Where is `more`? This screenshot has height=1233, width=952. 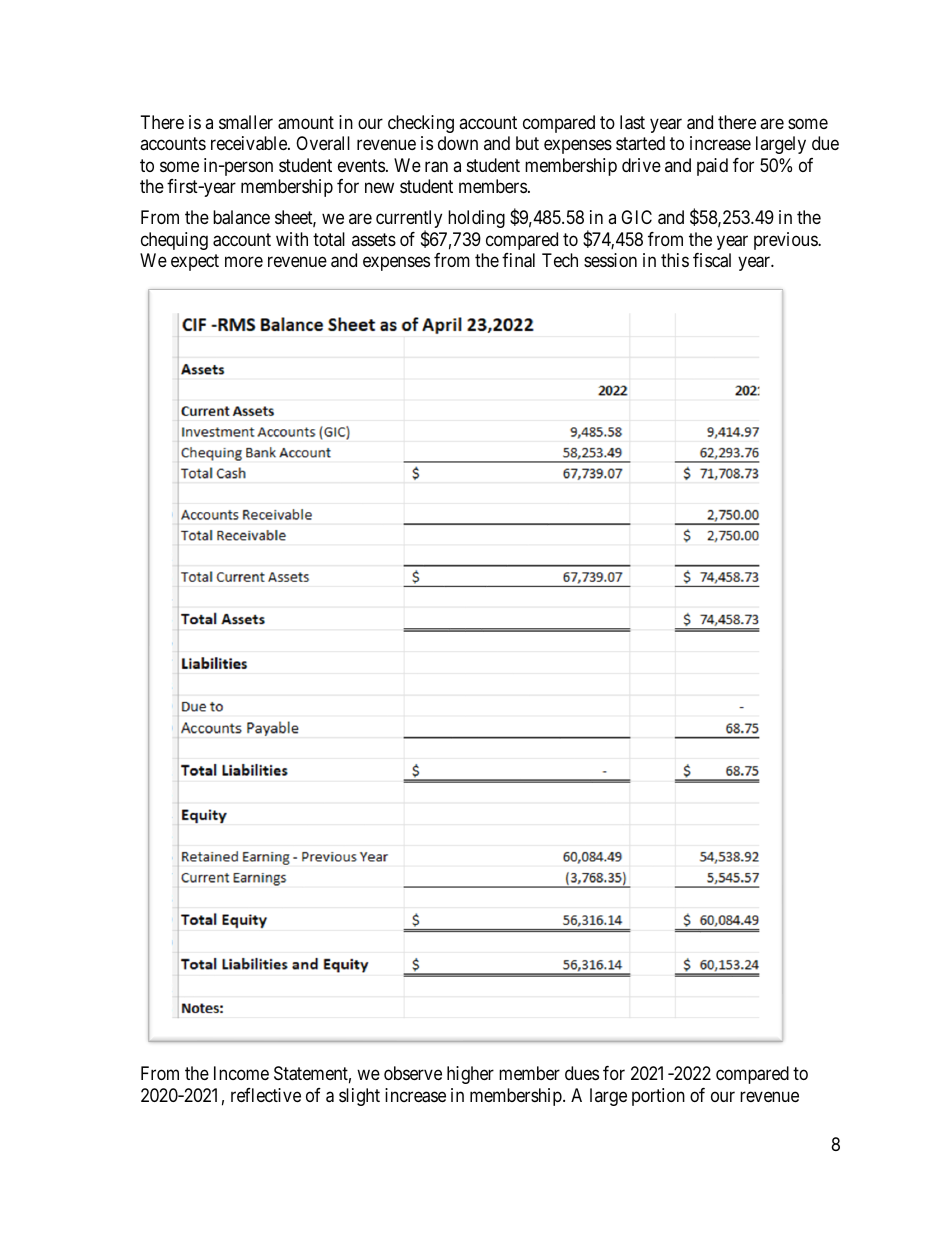
more is located at coordinates (244, 262).
